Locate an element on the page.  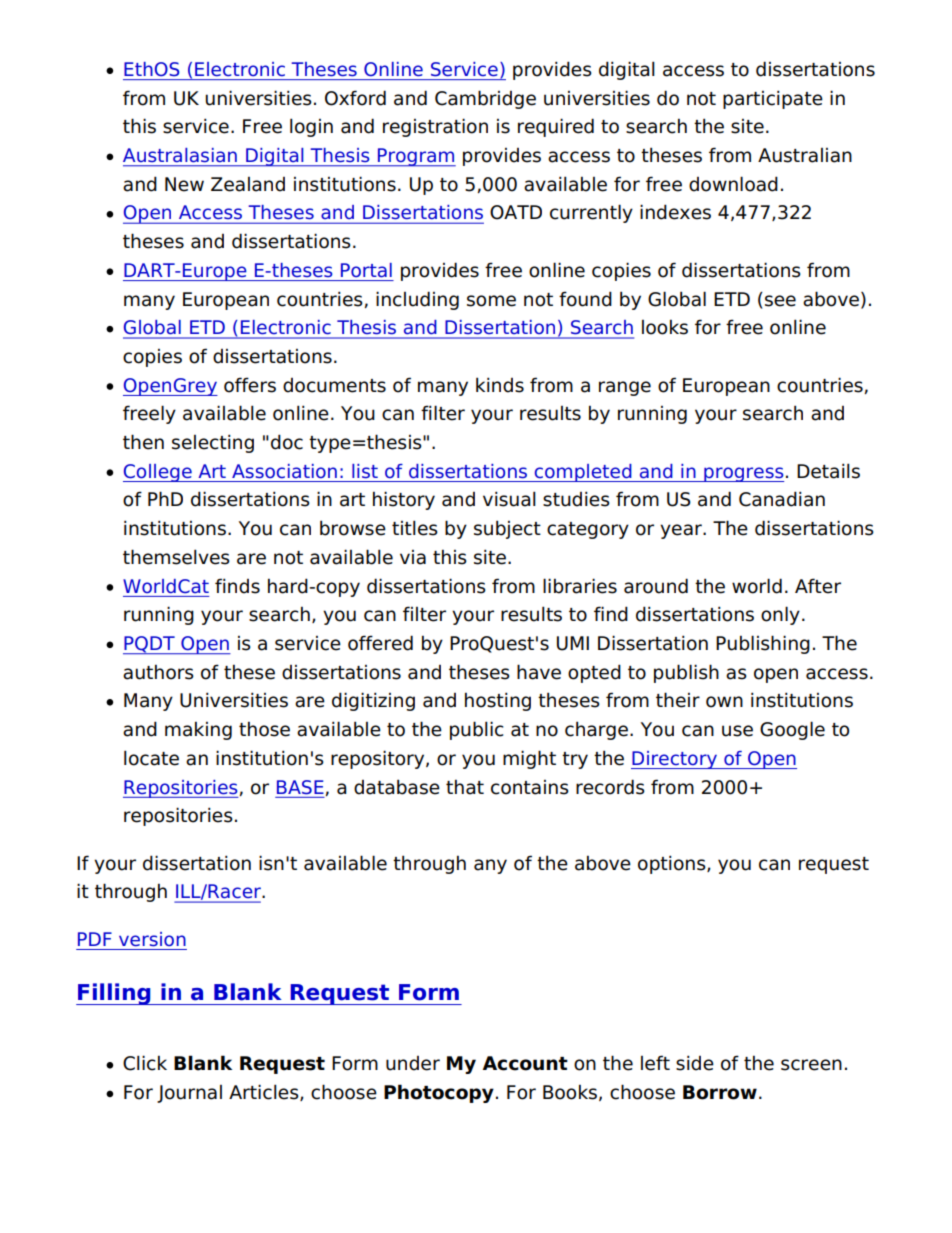
Click is located at coordinates (145, 1063).
